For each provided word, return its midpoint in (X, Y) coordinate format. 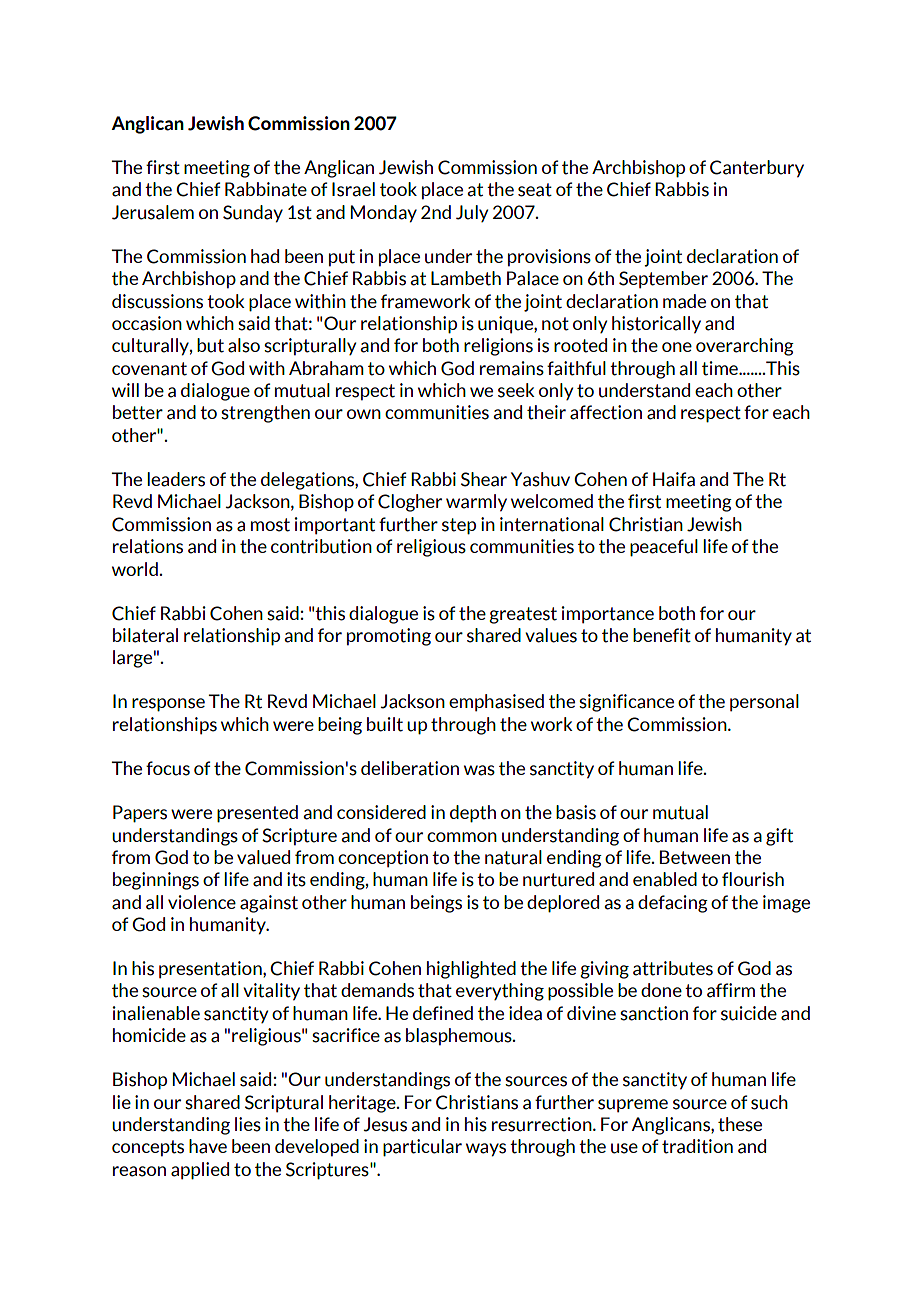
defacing (673, 904)
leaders (176, 479)
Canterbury (757, 169)
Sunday (253, 214)
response (168, 705)
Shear (484, 479)
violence (202, 902)
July (472, 213)
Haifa (674, 479)
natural (513, 857)
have (208, 1146)
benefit (662, 635)
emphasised (496, 703)
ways (486, 1150)
